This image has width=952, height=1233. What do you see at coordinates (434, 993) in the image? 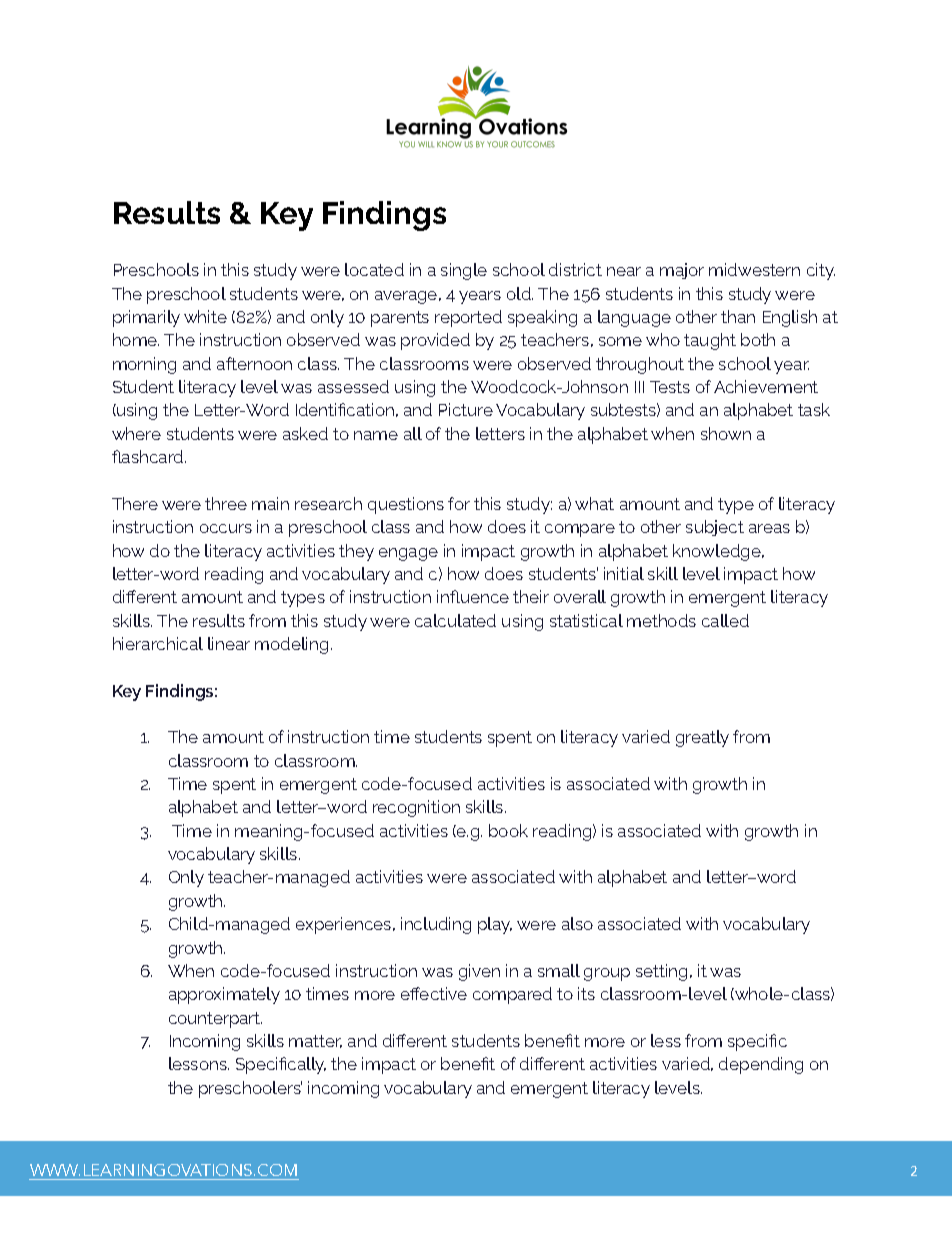
I see `effective` at bounding box center [434, 993].
